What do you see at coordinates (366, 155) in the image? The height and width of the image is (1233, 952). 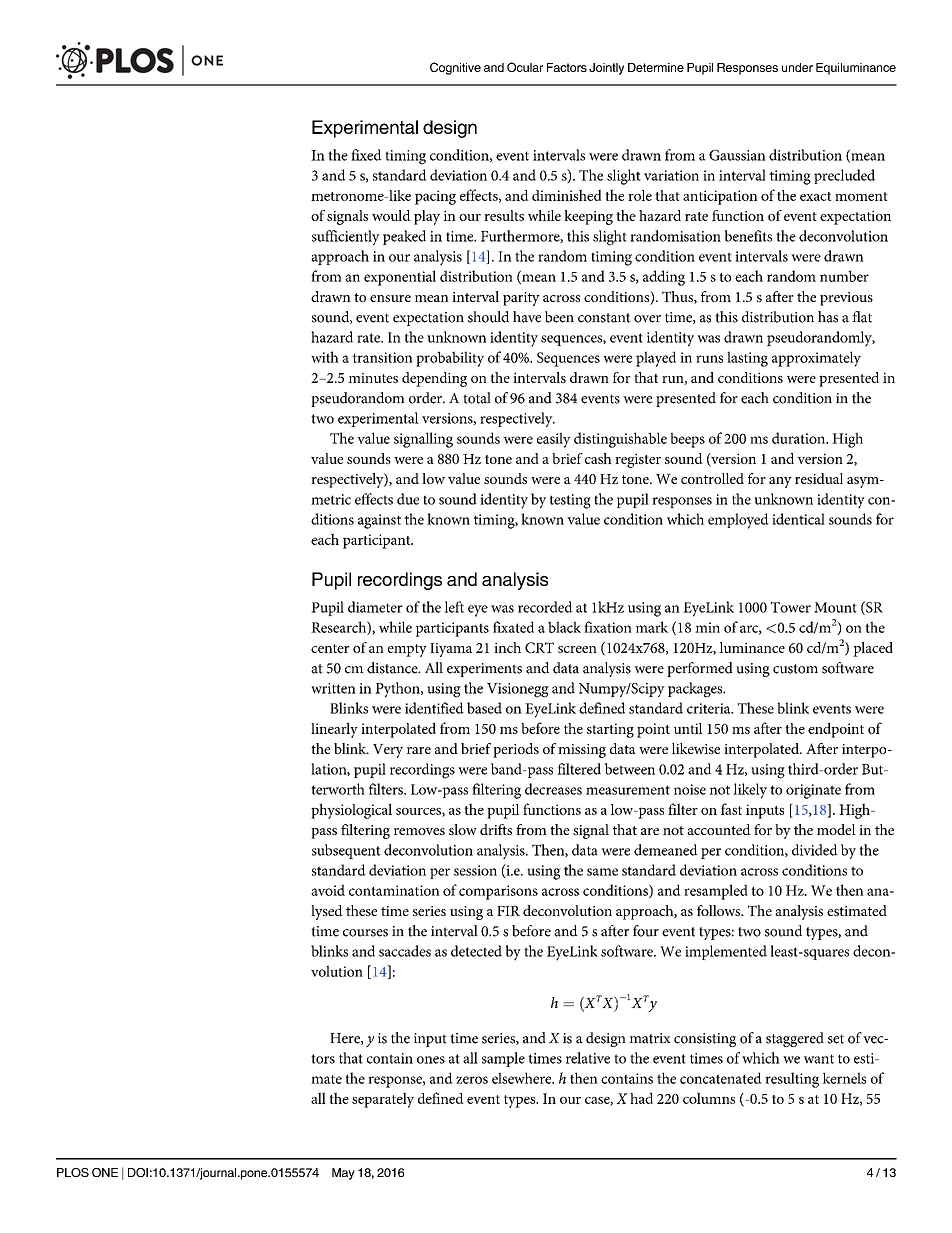 I see `fixed` at bounding box center [366, 155].
